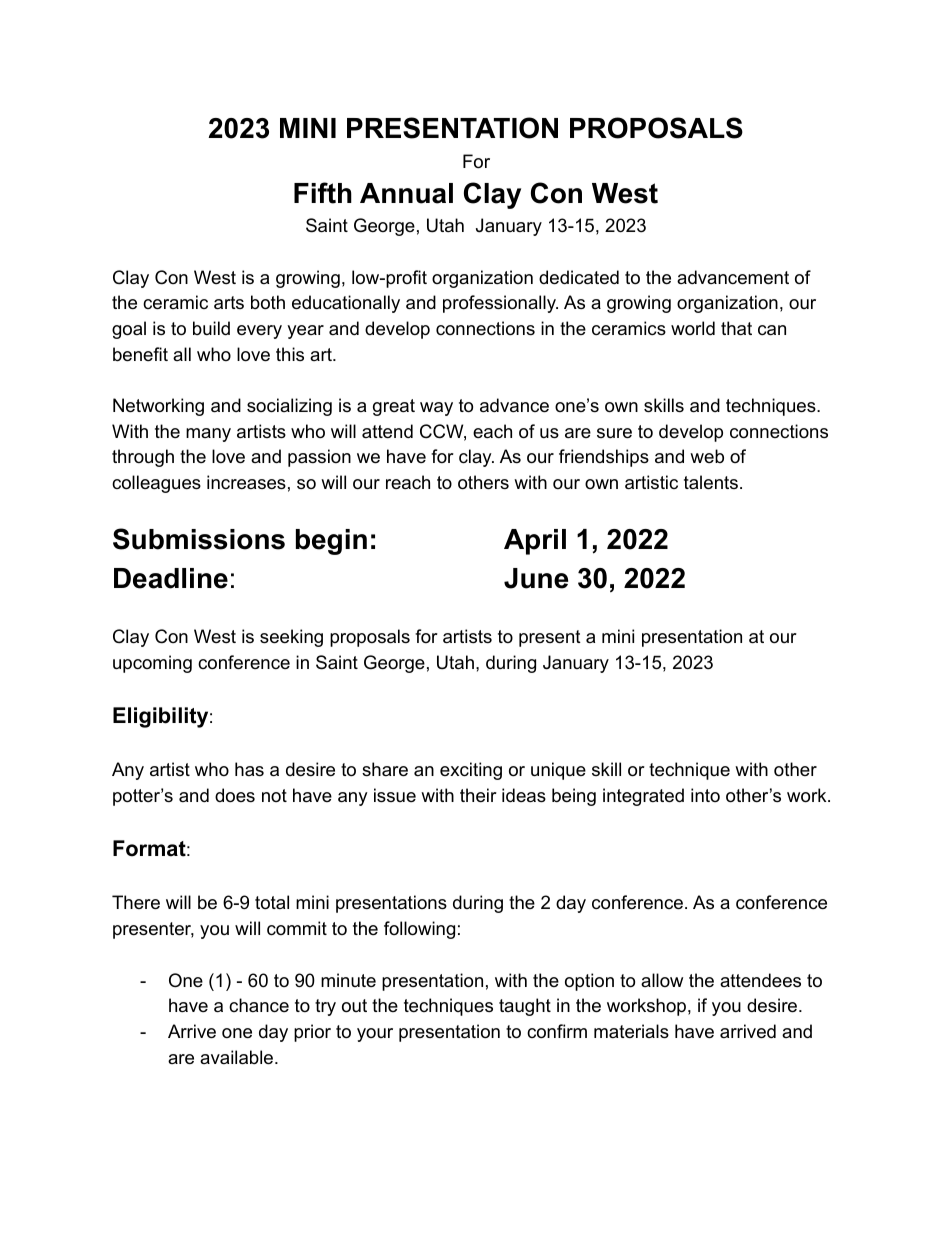  Describe the element at coordinates (705, 795) in the screenshot. I see `into` at that location.
